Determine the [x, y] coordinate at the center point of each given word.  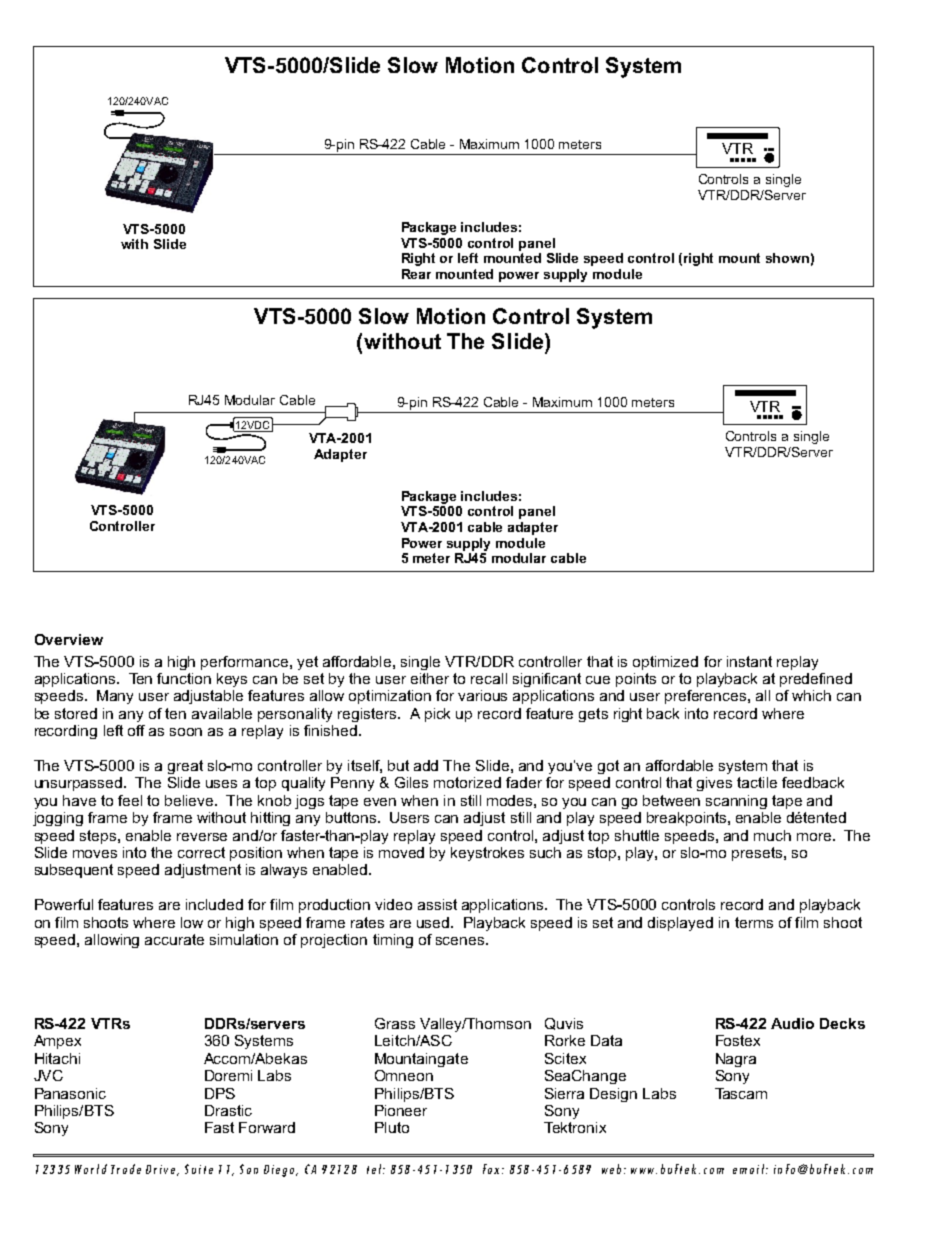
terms [754, 922]
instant [749, 661]
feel [130, 800]
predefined [816, 680]
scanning [736, 802]
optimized [665, 663]
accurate [174, 939]
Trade [126, 1169]
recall [489, 678]
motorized [467, 782]
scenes [461, 941]
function [184, 678]
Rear [416, 274]
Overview [69, 639]
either [430, 678]
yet [307, 663]
